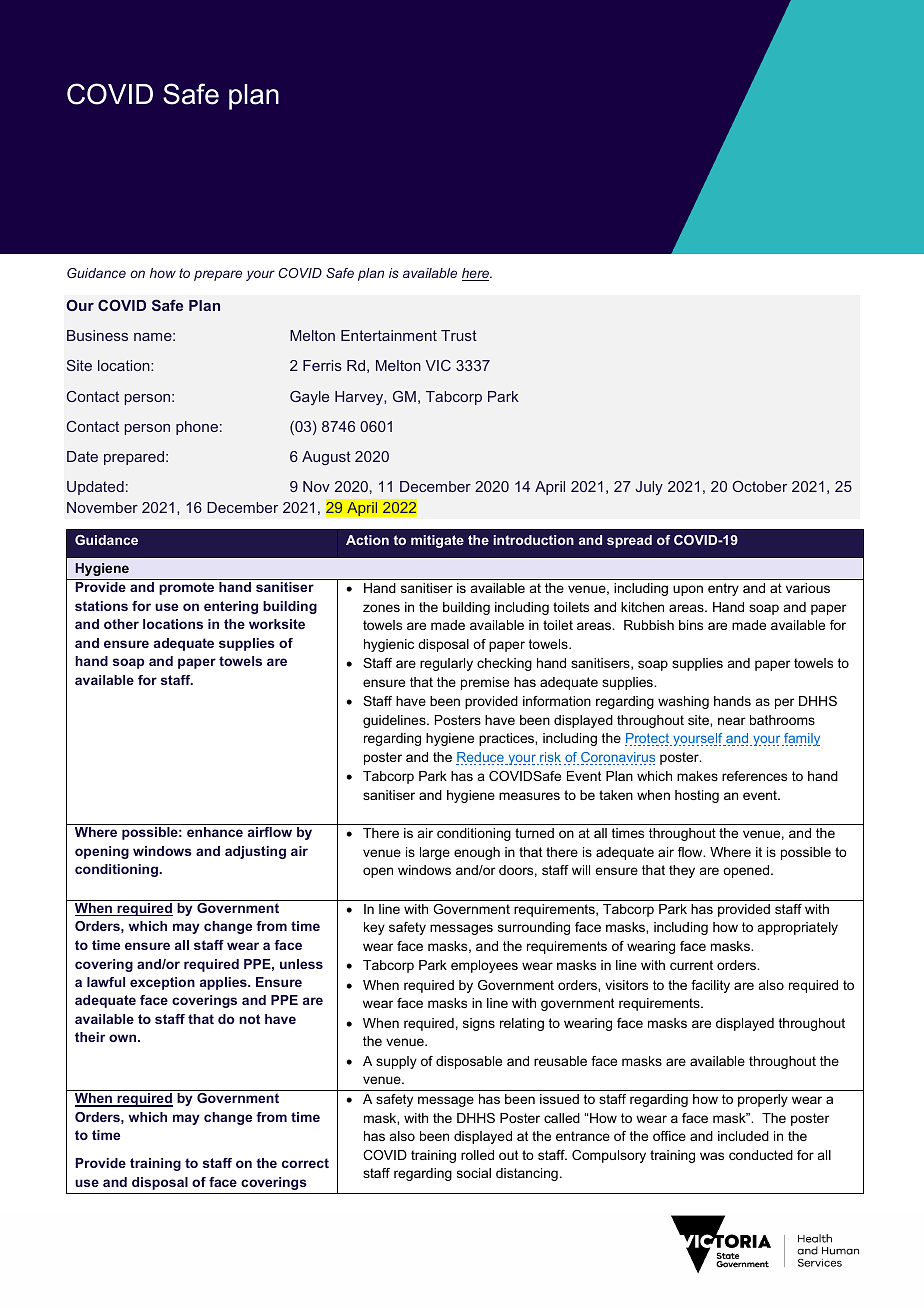 The height and width of the screenshot is (1308, 924). I want to click on correct, so click(305, 1163).
